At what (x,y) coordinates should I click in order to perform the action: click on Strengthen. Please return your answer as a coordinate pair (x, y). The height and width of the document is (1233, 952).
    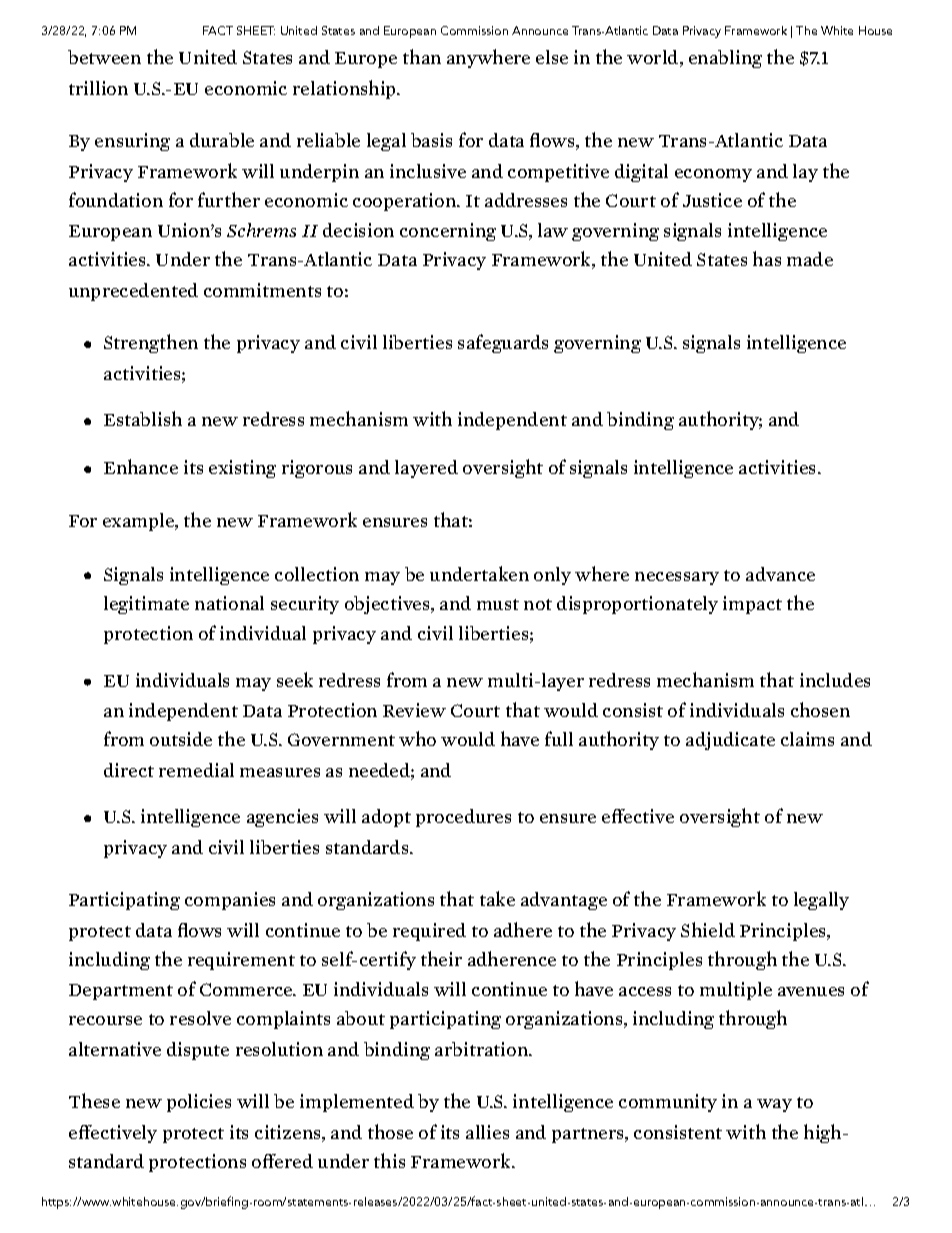
    Looking at the image, I should click on (151, 343).
